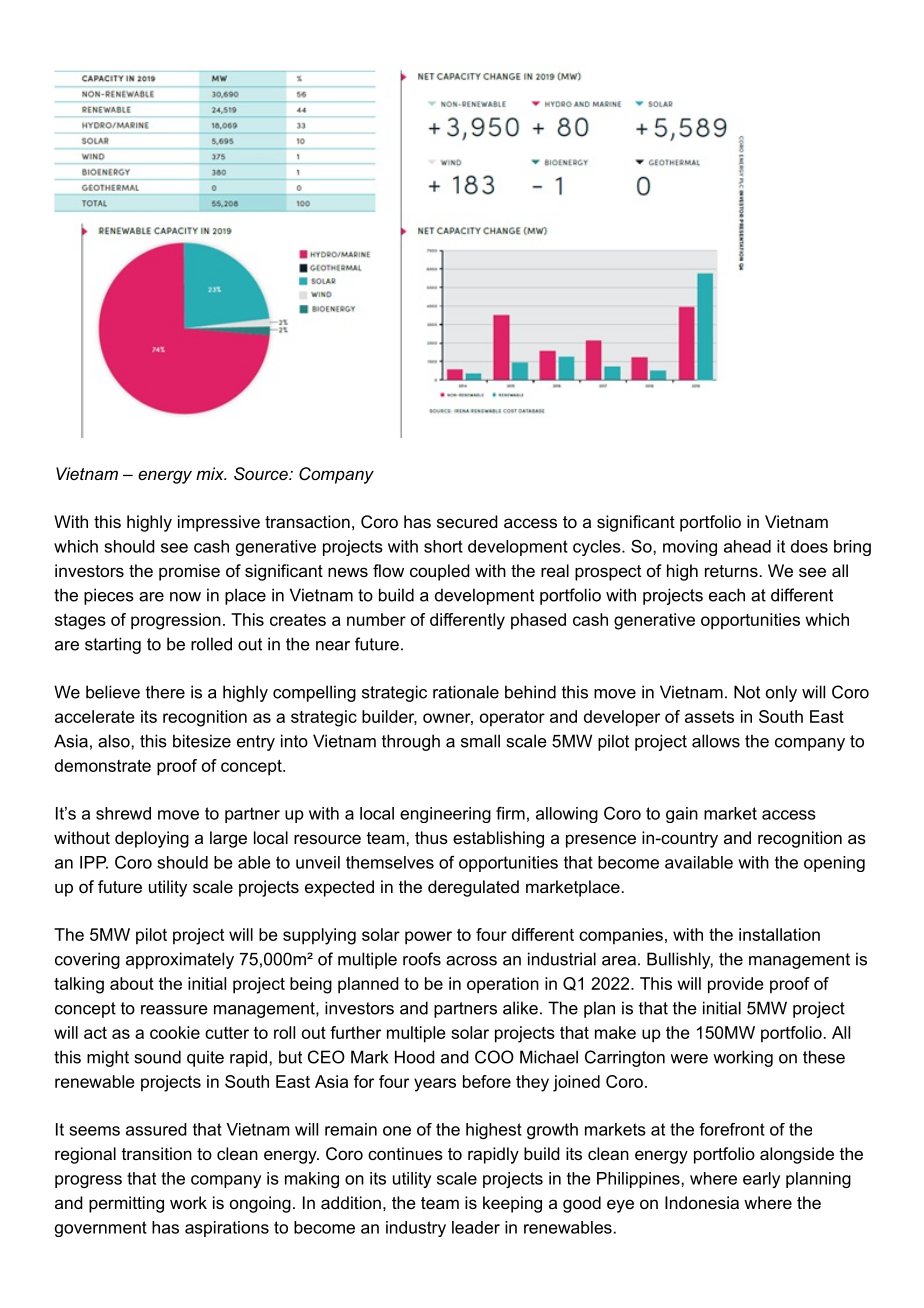 Image resolution: width=924 pixels, height=1308 pixels. Describe the element at coordinates (445, 815) in the screenshot. I see `engineering` at that location.
